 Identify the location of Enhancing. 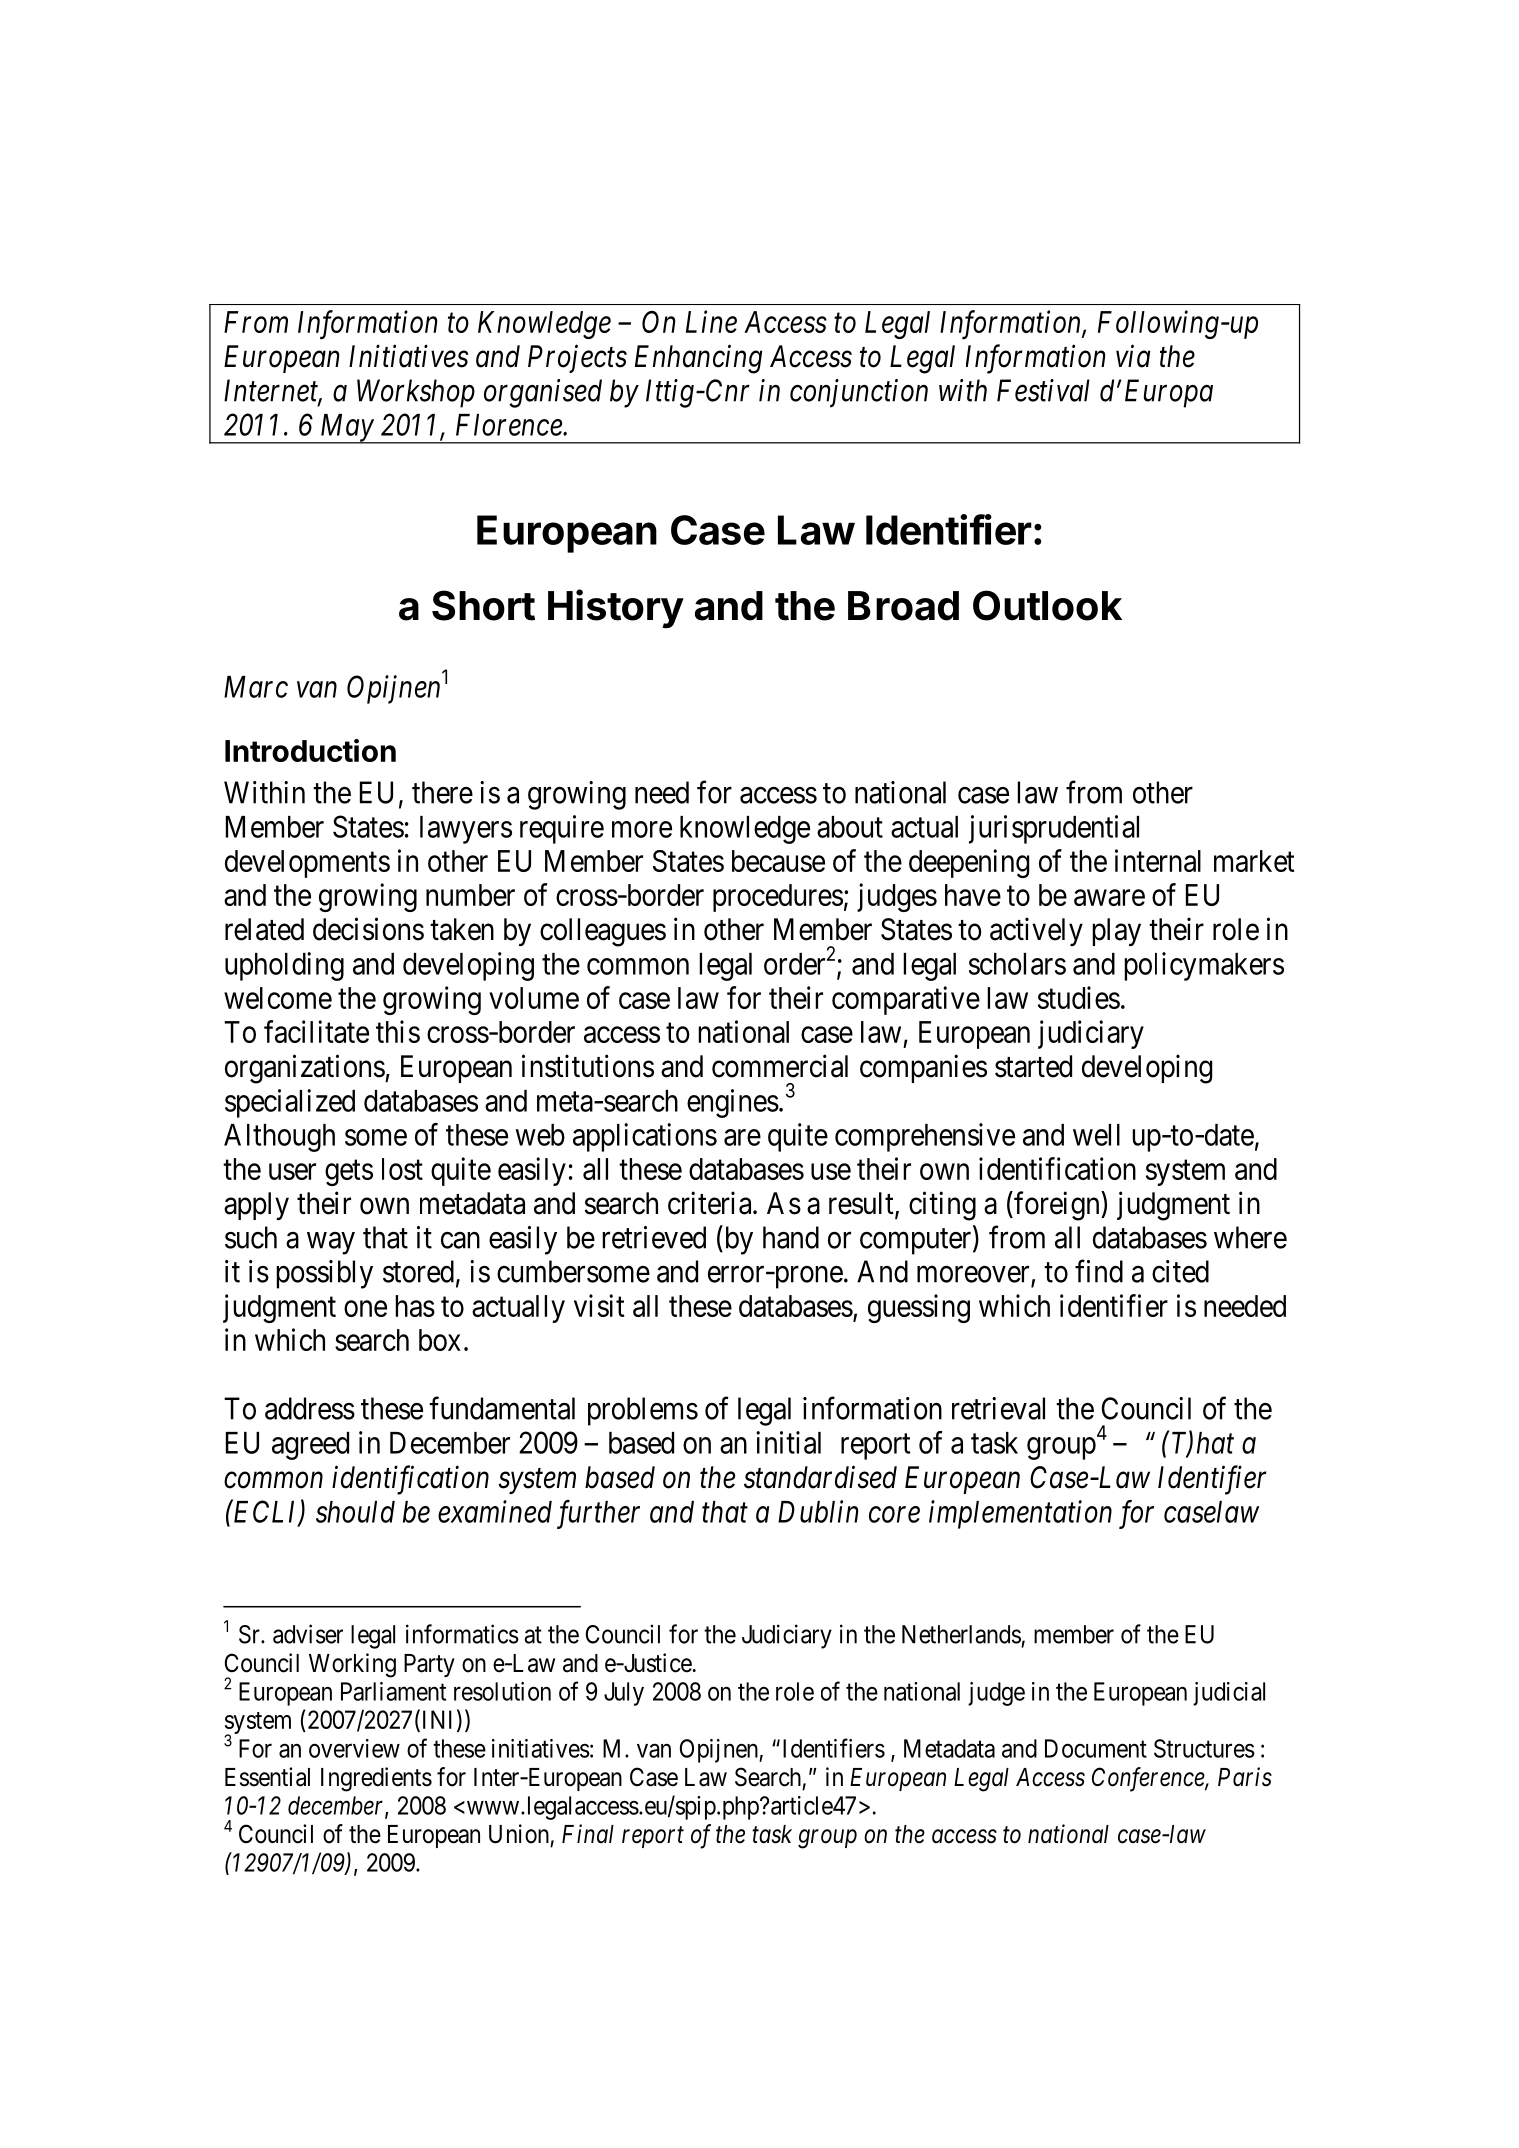
(698, 359).
